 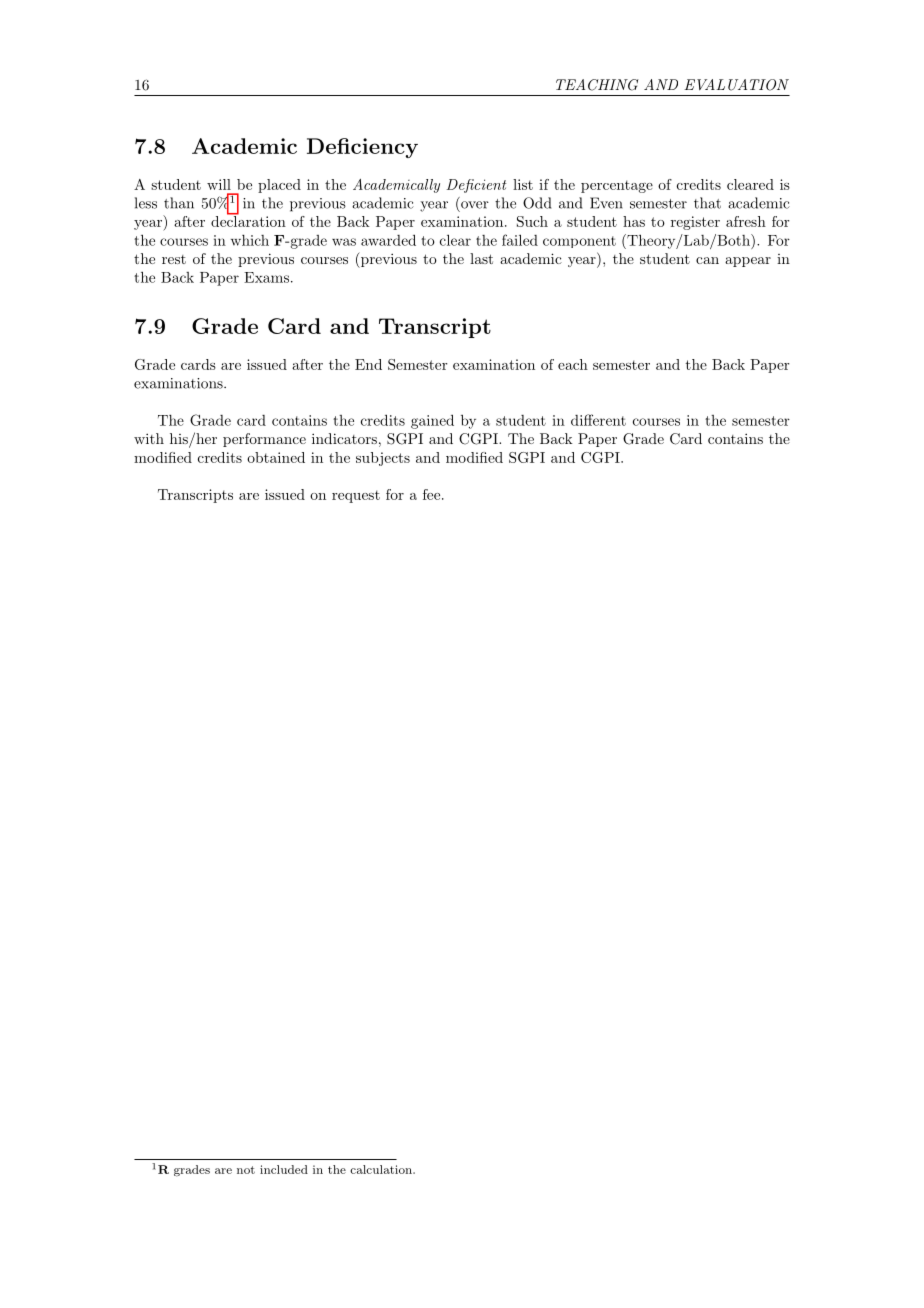 I want to click on gained, so click(x=432, y=421).
